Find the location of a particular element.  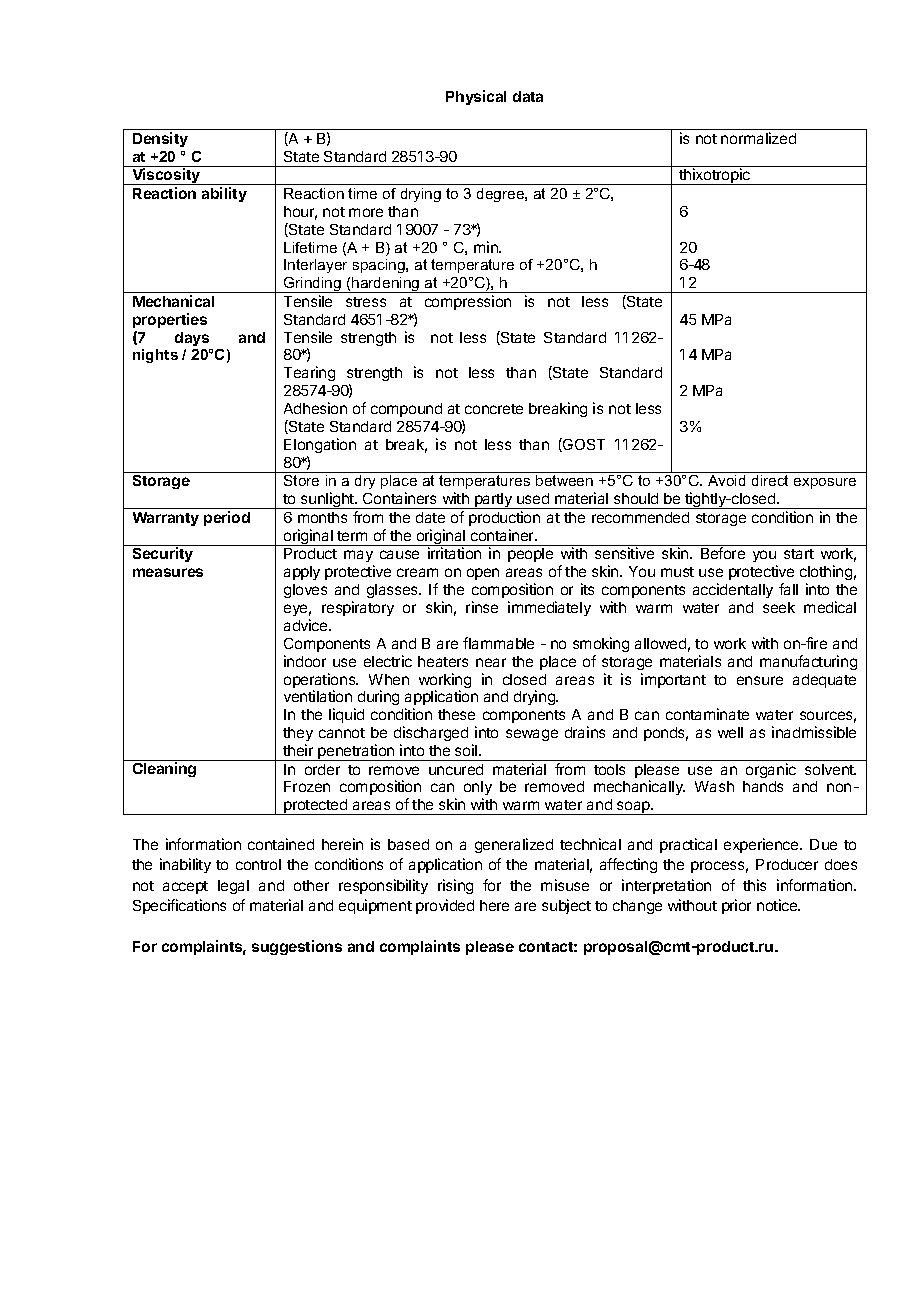

provided is located at coordinates (445, 906).
